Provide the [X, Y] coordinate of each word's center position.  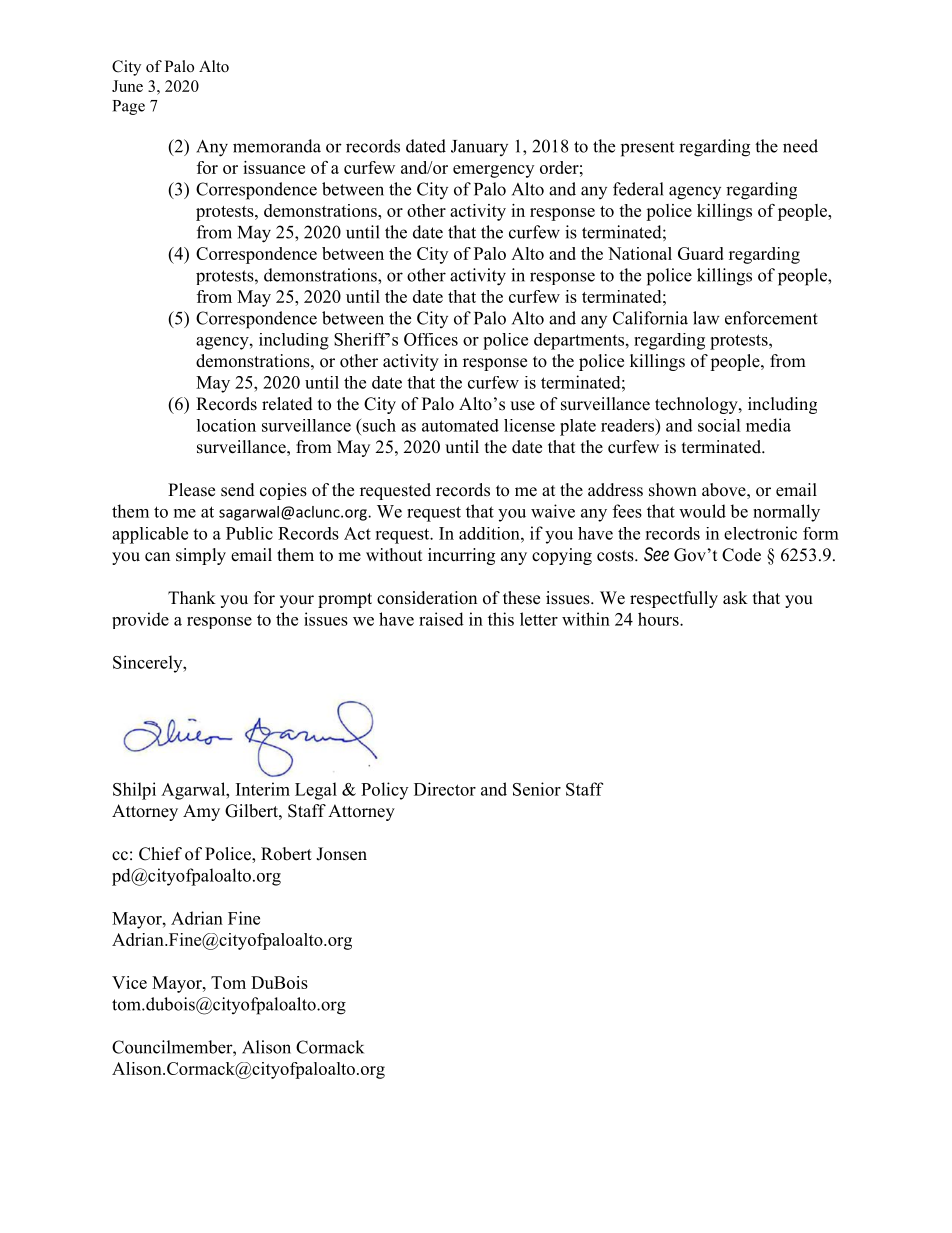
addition [490, 533]
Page [129, 107]
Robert [286, 854]
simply [201, 556]
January [479, 148]
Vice [129, 982]
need [800, 146]
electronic [760, 533]
